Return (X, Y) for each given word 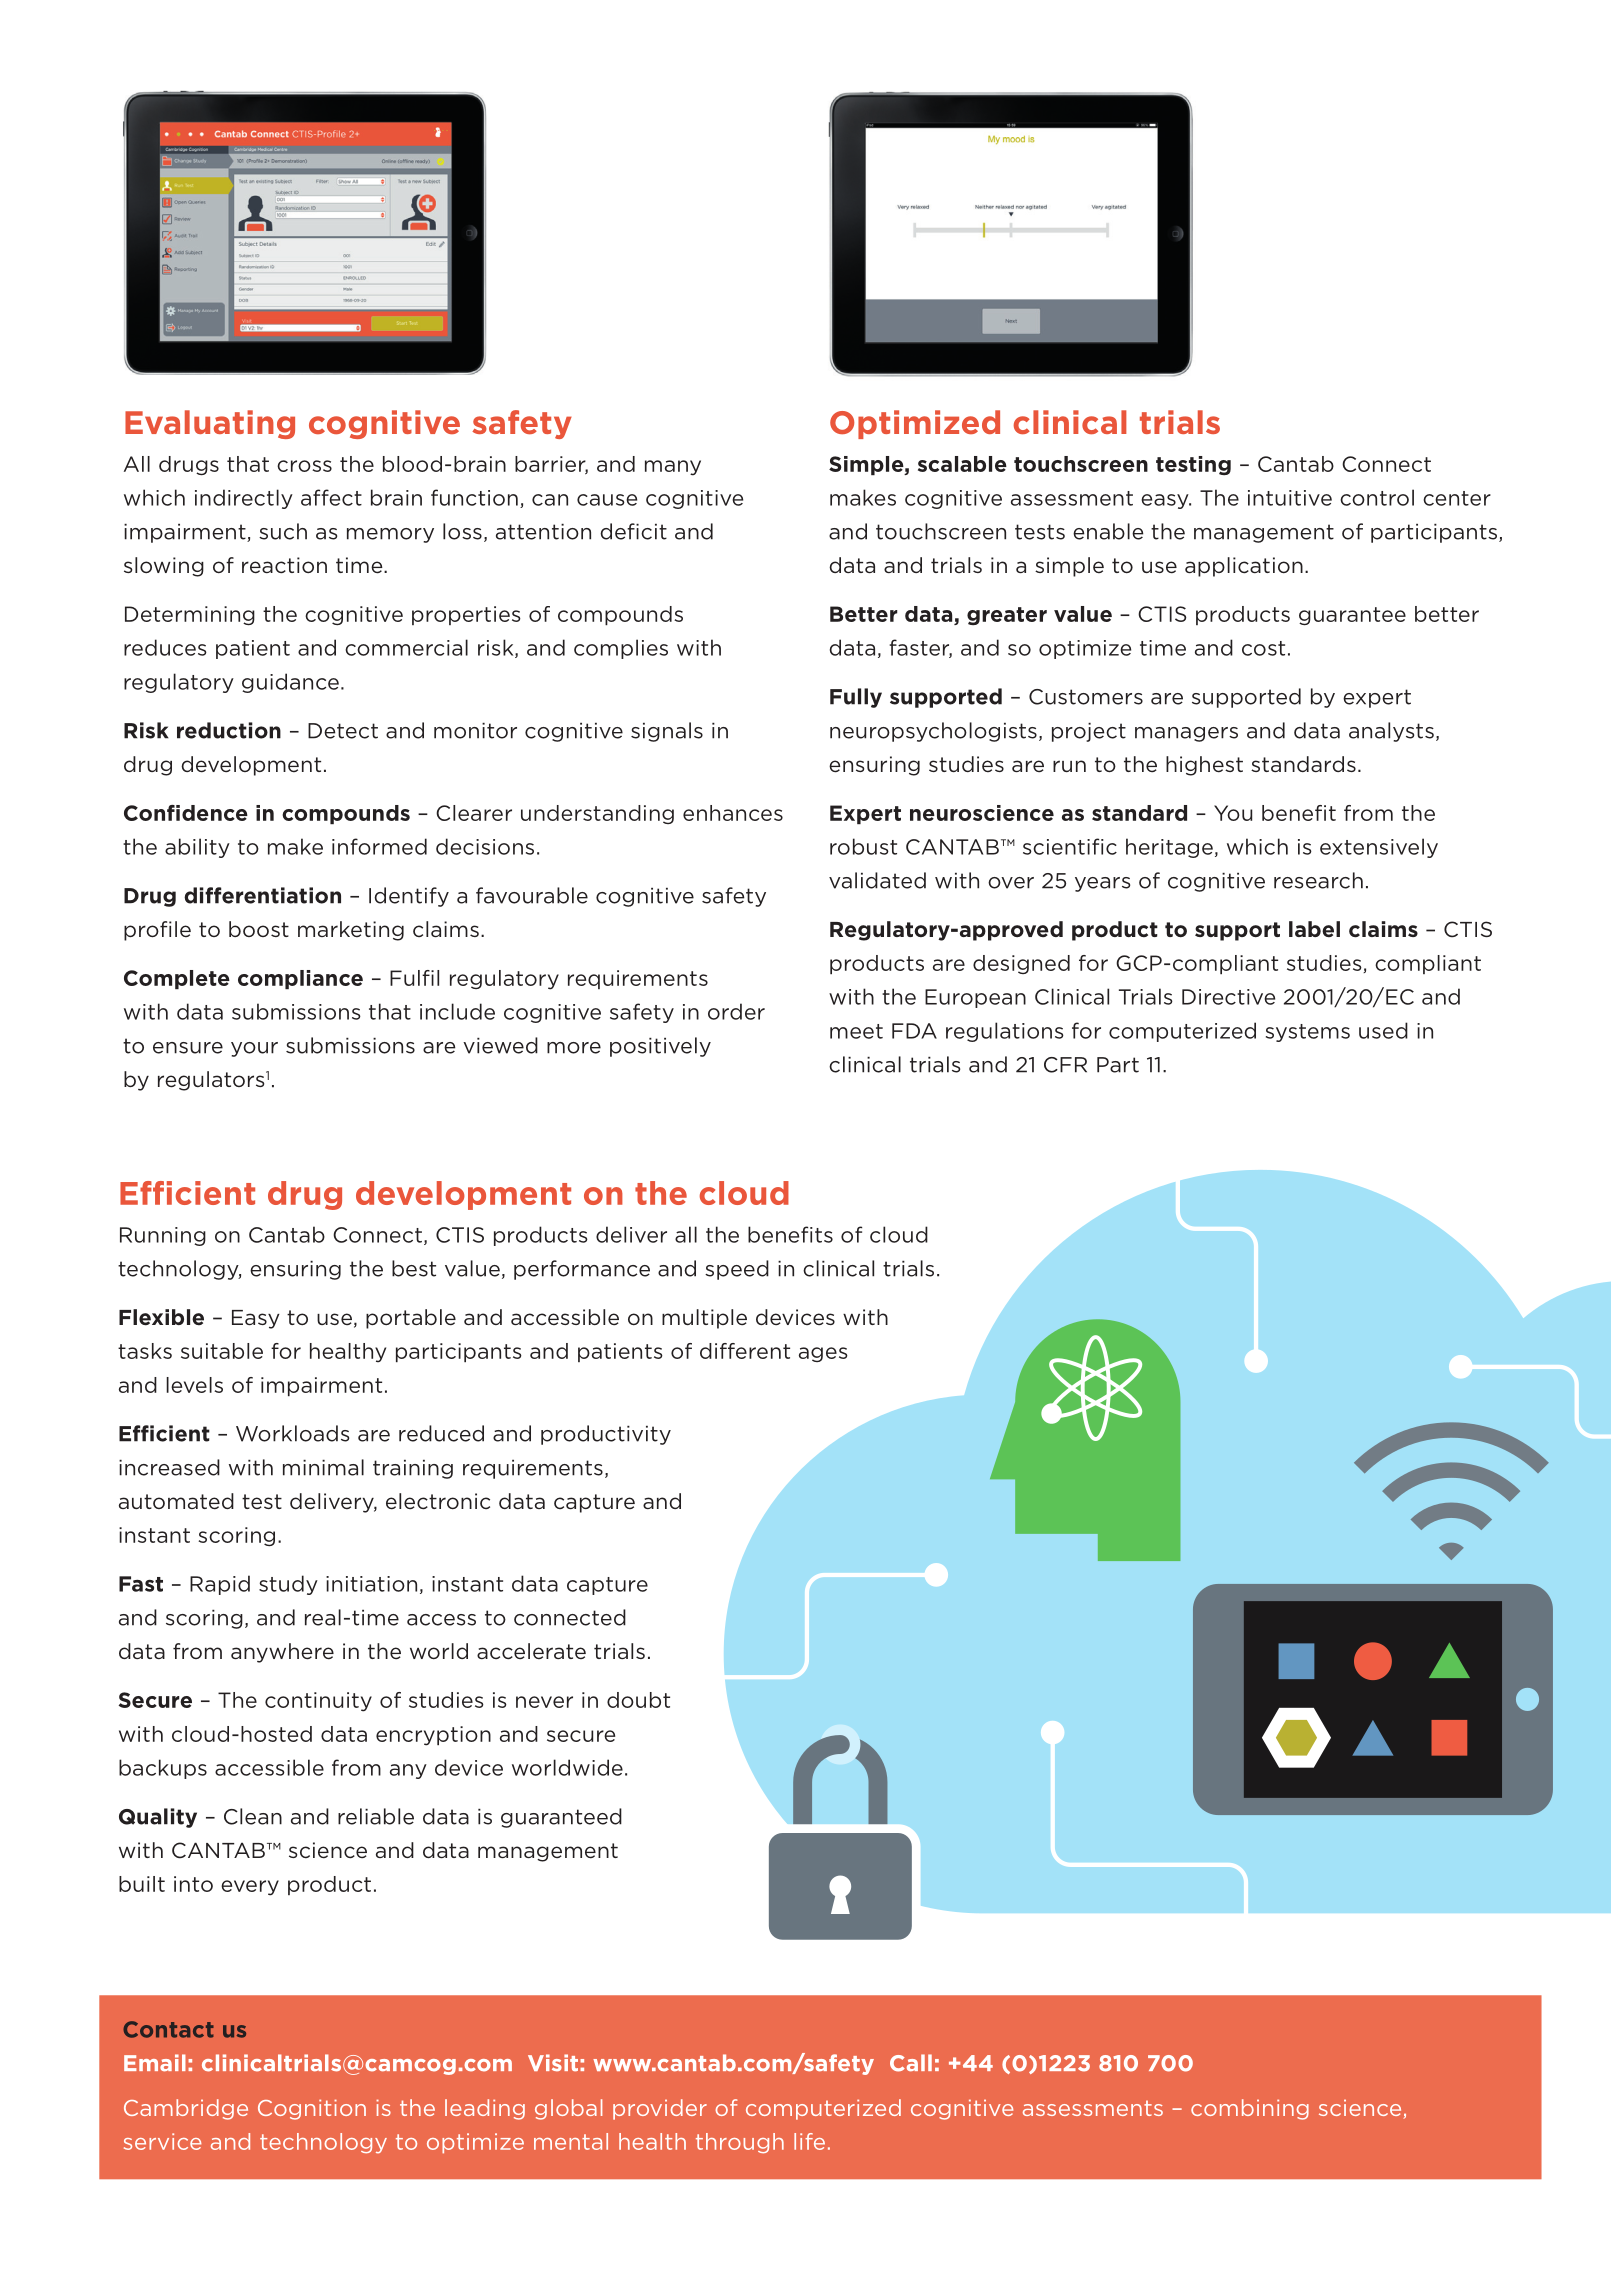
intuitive (1290, 498)
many (673, 468)
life (809, 2141)
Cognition (312, 2109)
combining (1250, 2109)
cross (304, 466)
